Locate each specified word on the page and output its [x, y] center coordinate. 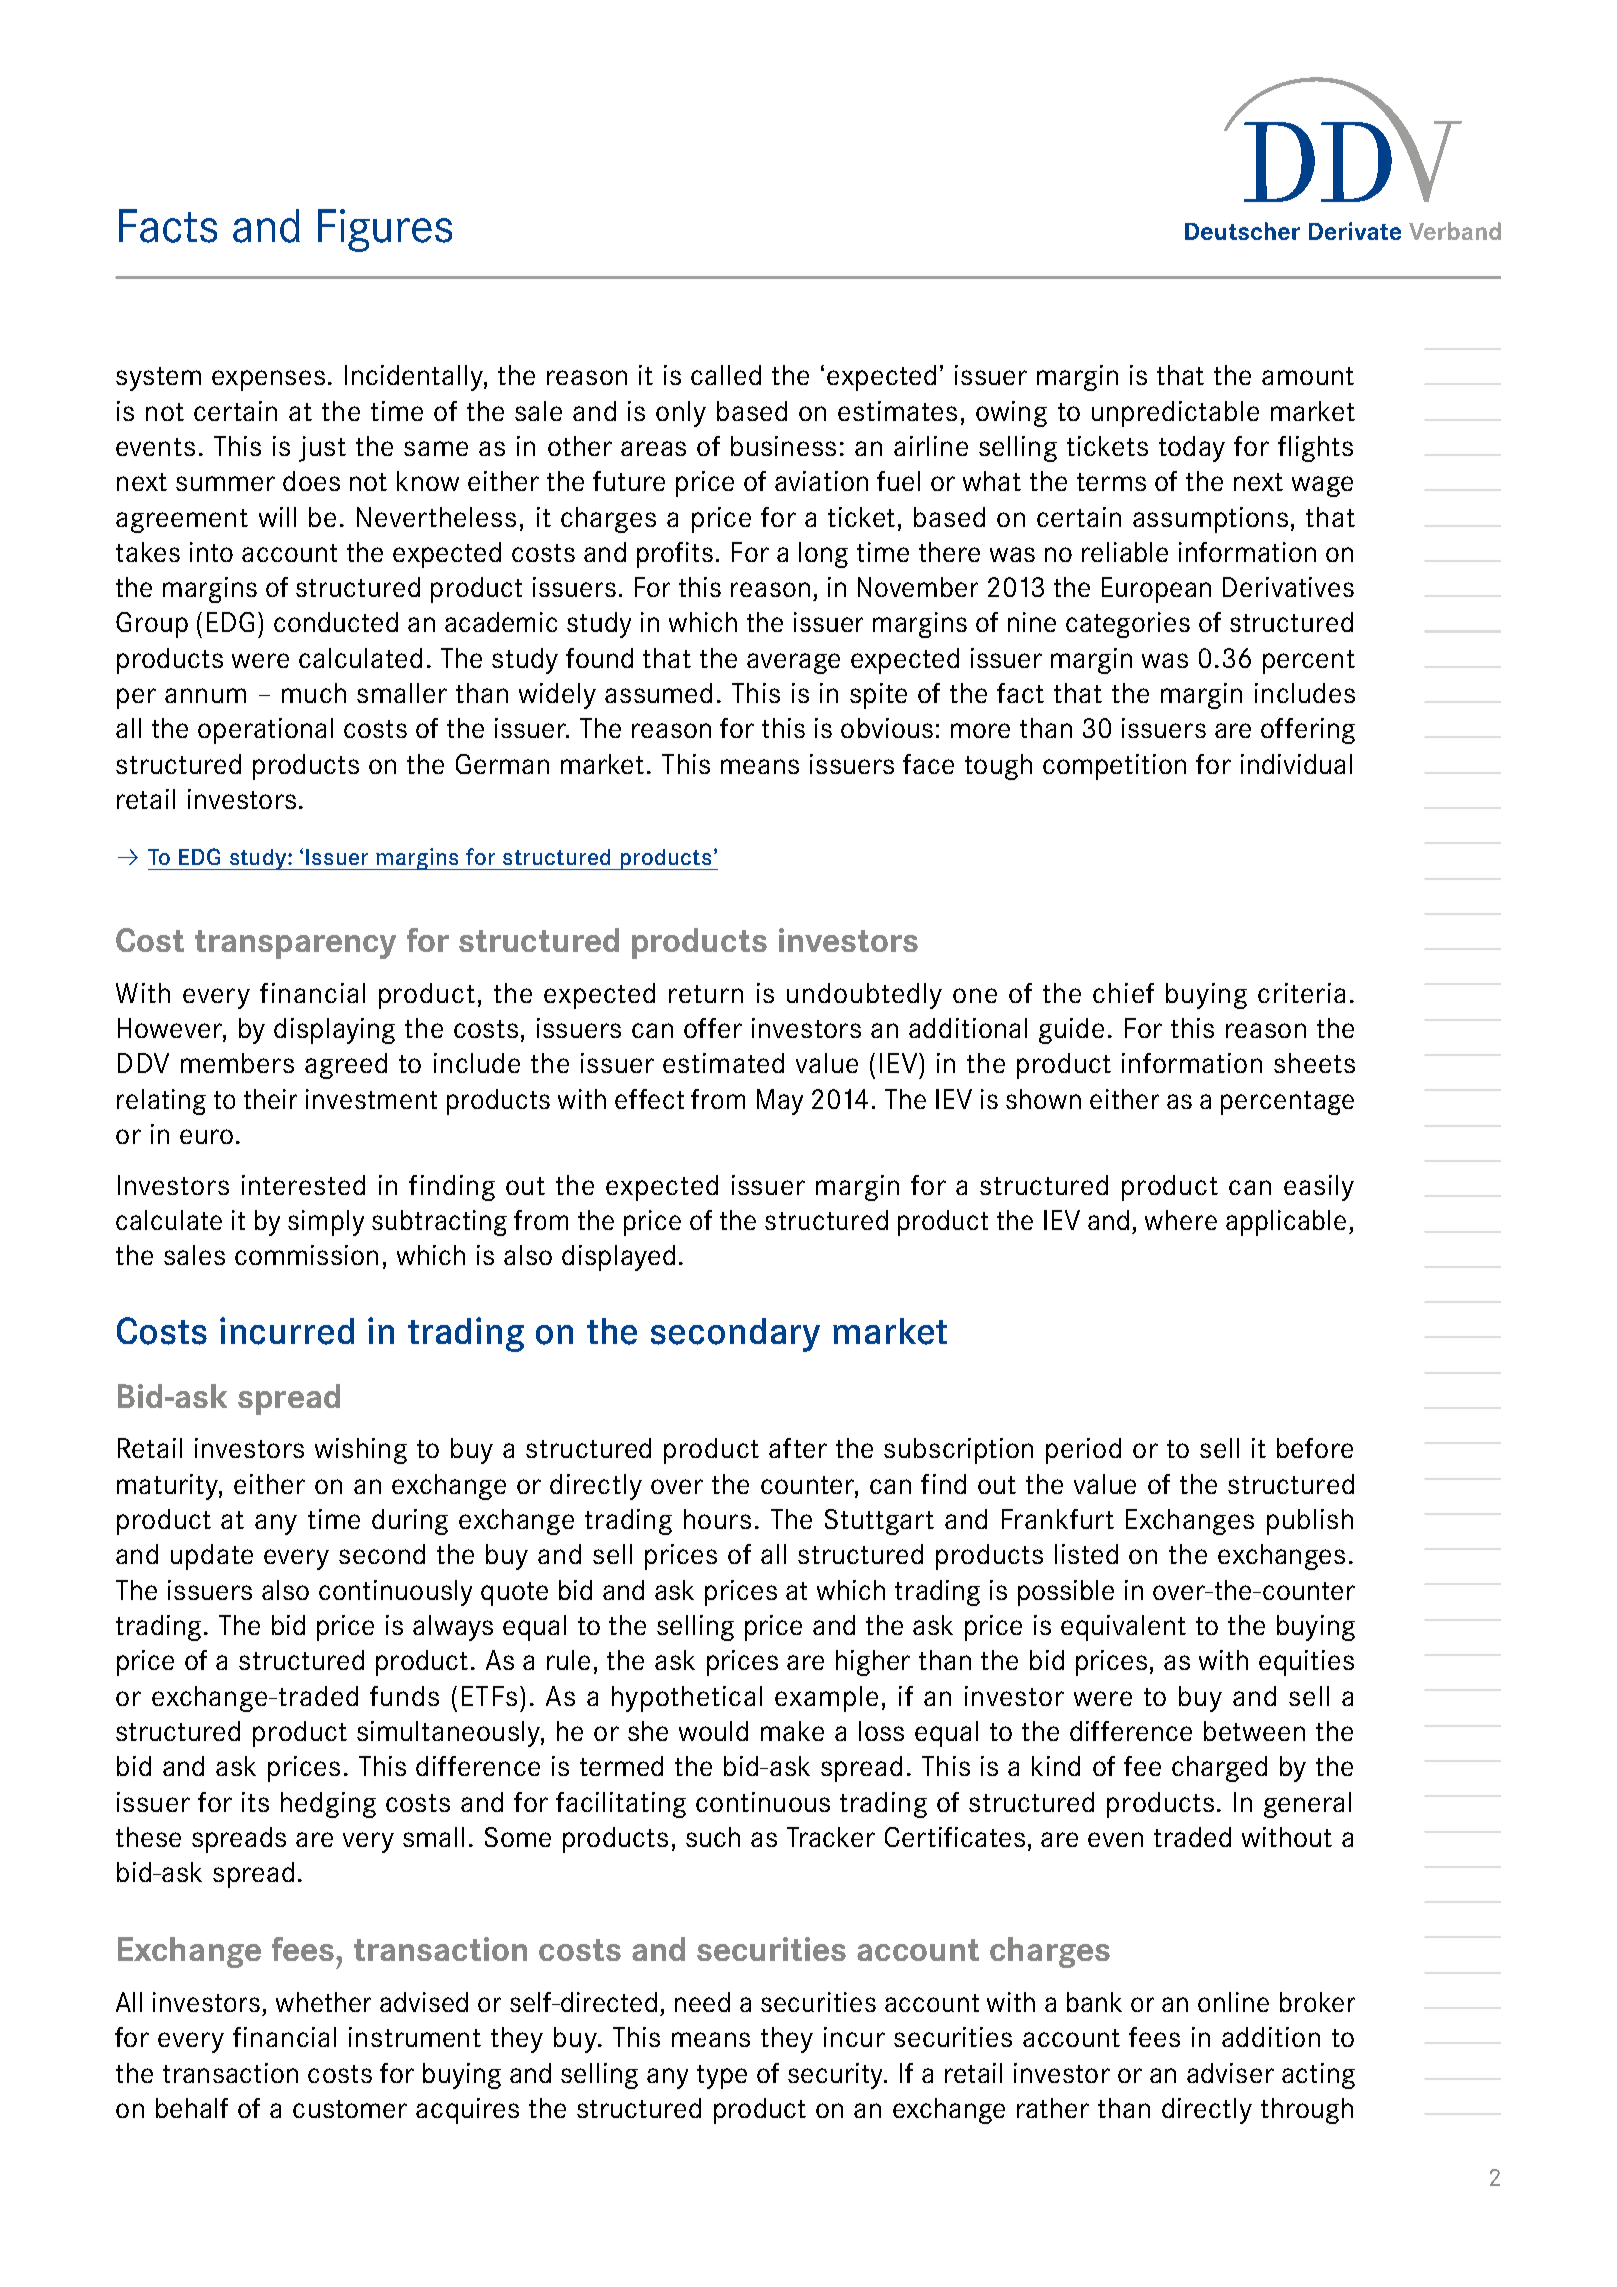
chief [1123, 993]
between [1254, 1731]
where [1181, 1220]
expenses [268, 380]
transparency [295, 944]
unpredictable [1175, 414]
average [793, 663]
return [706, 994]
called [726, 375]
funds [404, 1696]
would [713, 1731]
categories [1128, 625]
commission [306, 1255]
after [798, 1448]
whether [323, 2002]
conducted [336, 622]
